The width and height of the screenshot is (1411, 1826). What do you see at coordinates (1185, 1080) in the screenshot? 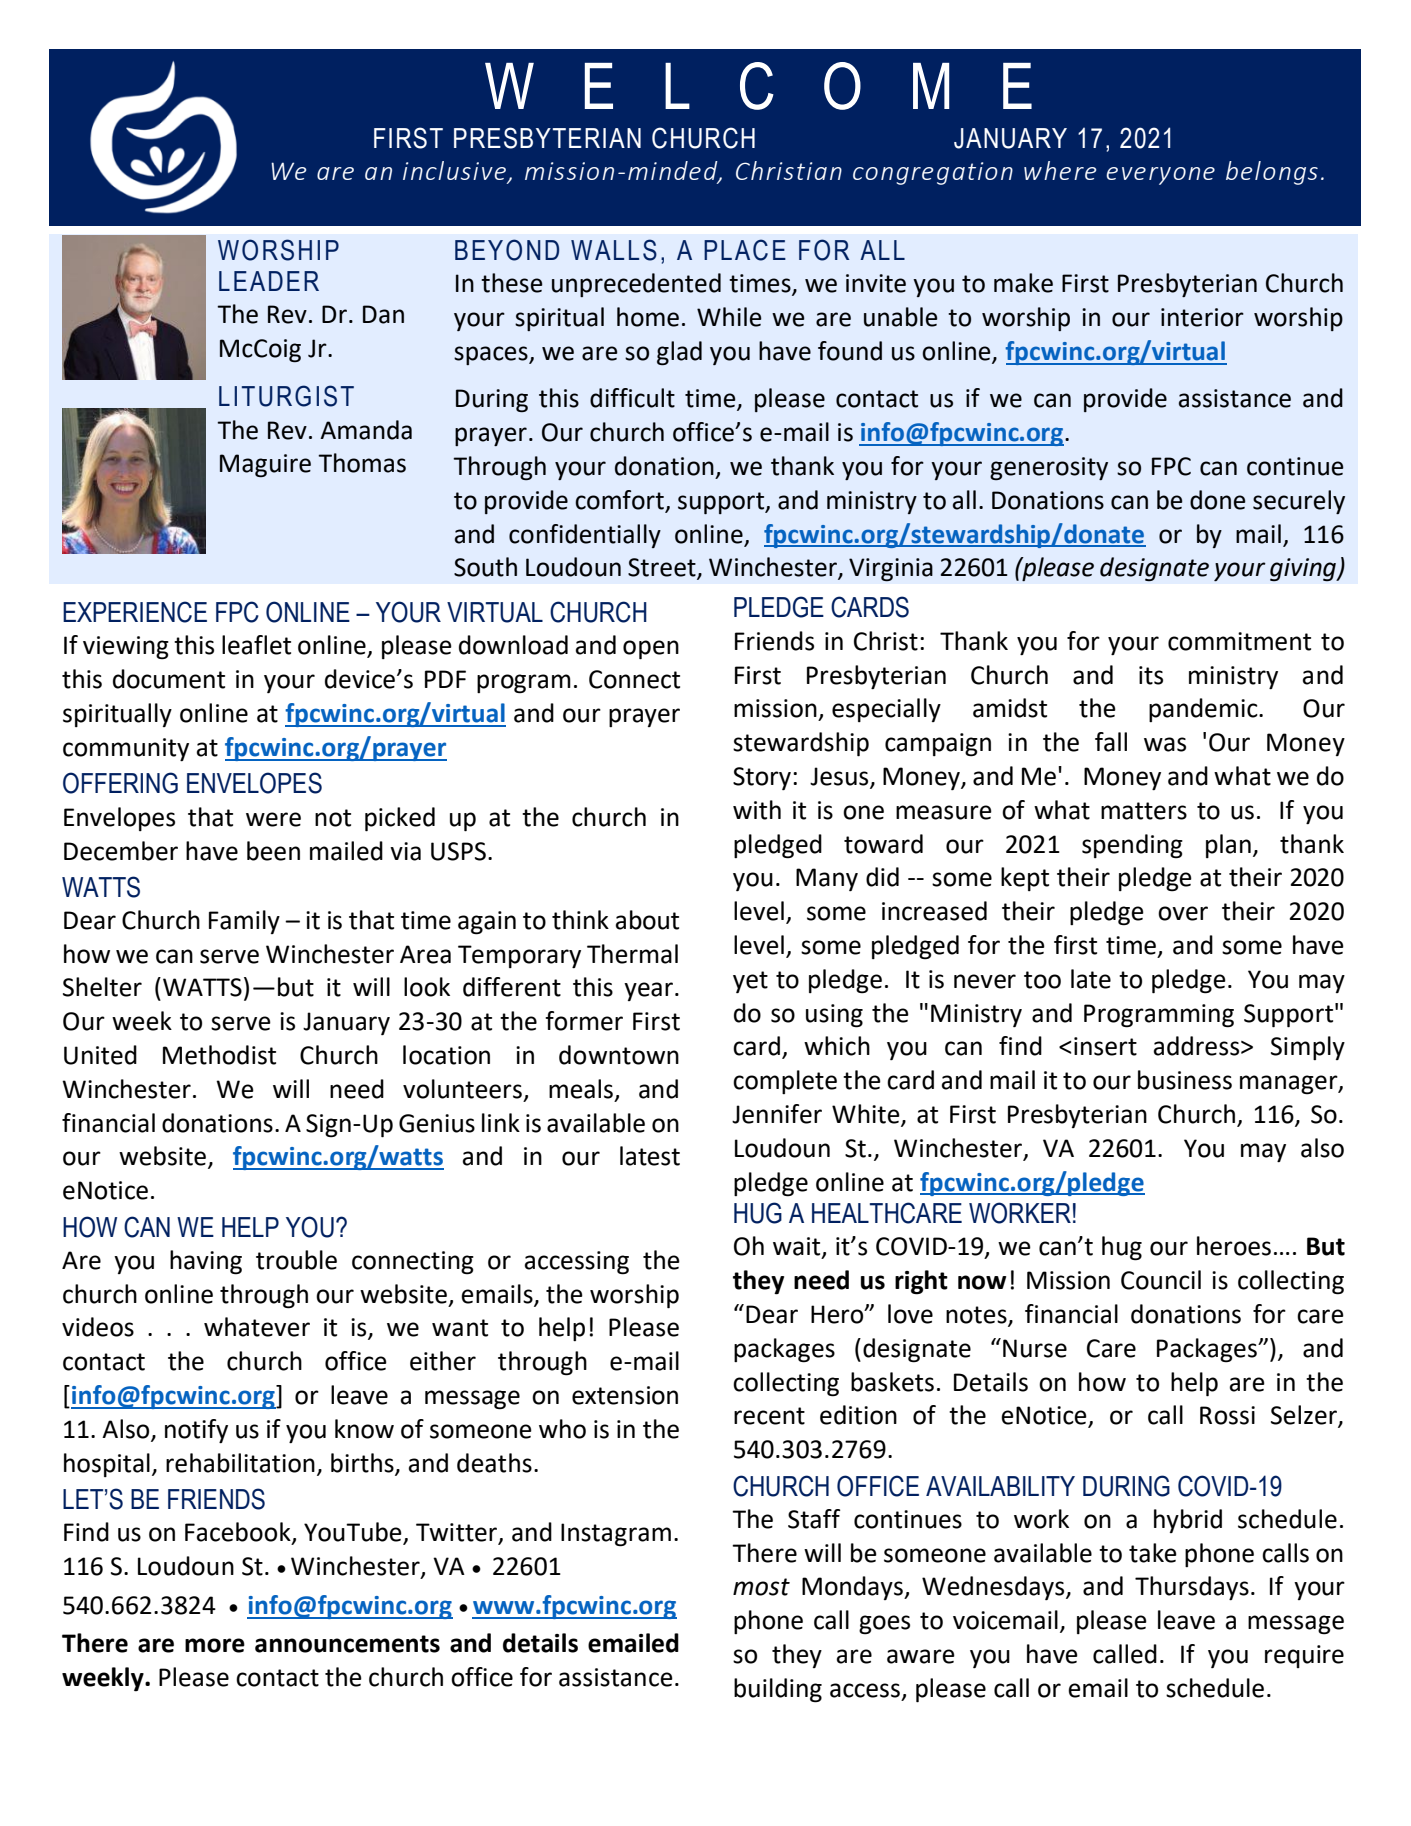
I see `business` at bounding box center [1185, 1080].
